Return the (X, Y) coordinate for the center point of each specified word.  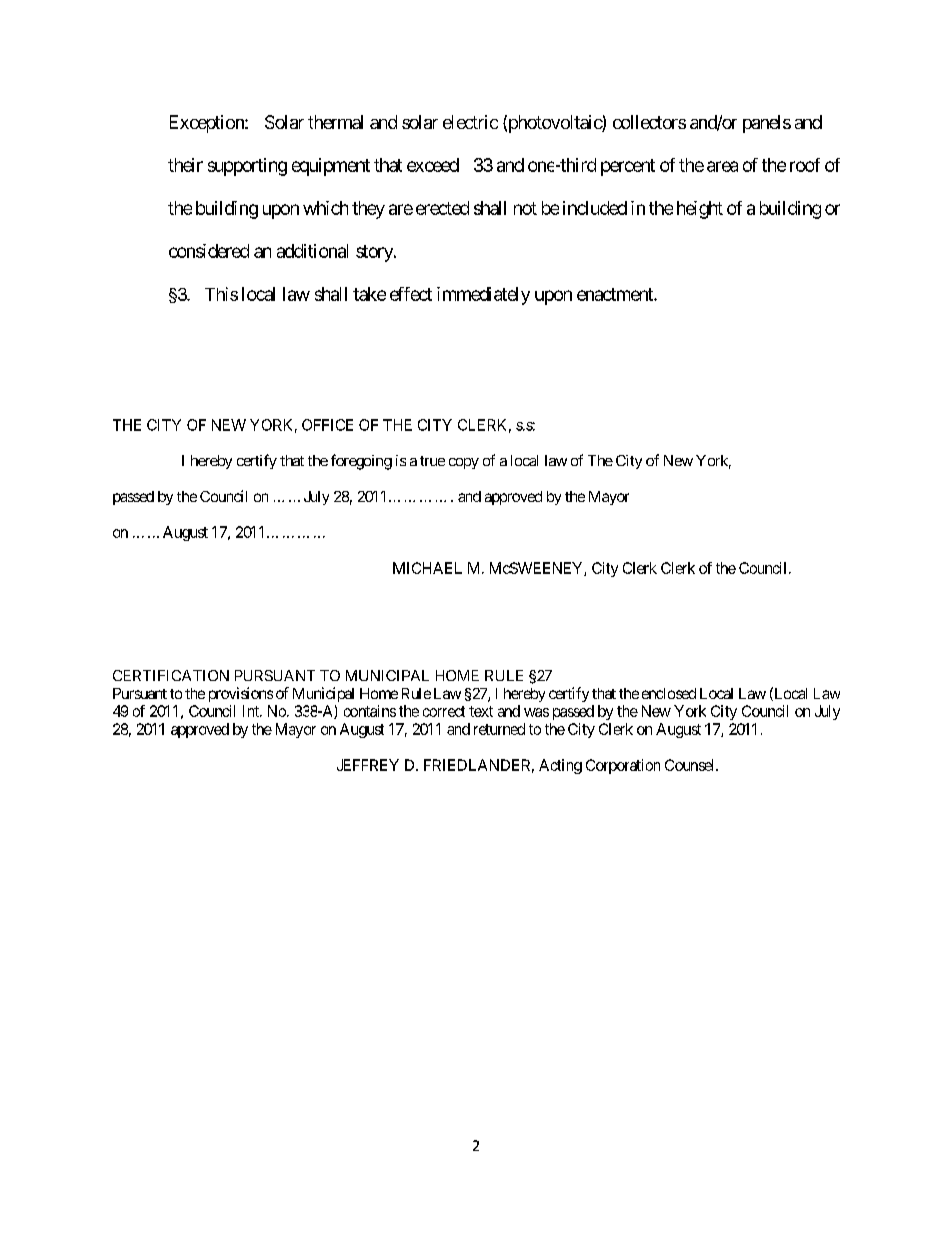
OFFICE (327, 425)
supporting (247, 167)
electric (470, 122)
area (722, 166)
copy (464, 463)
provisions (241, 694)
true (432, 461)
